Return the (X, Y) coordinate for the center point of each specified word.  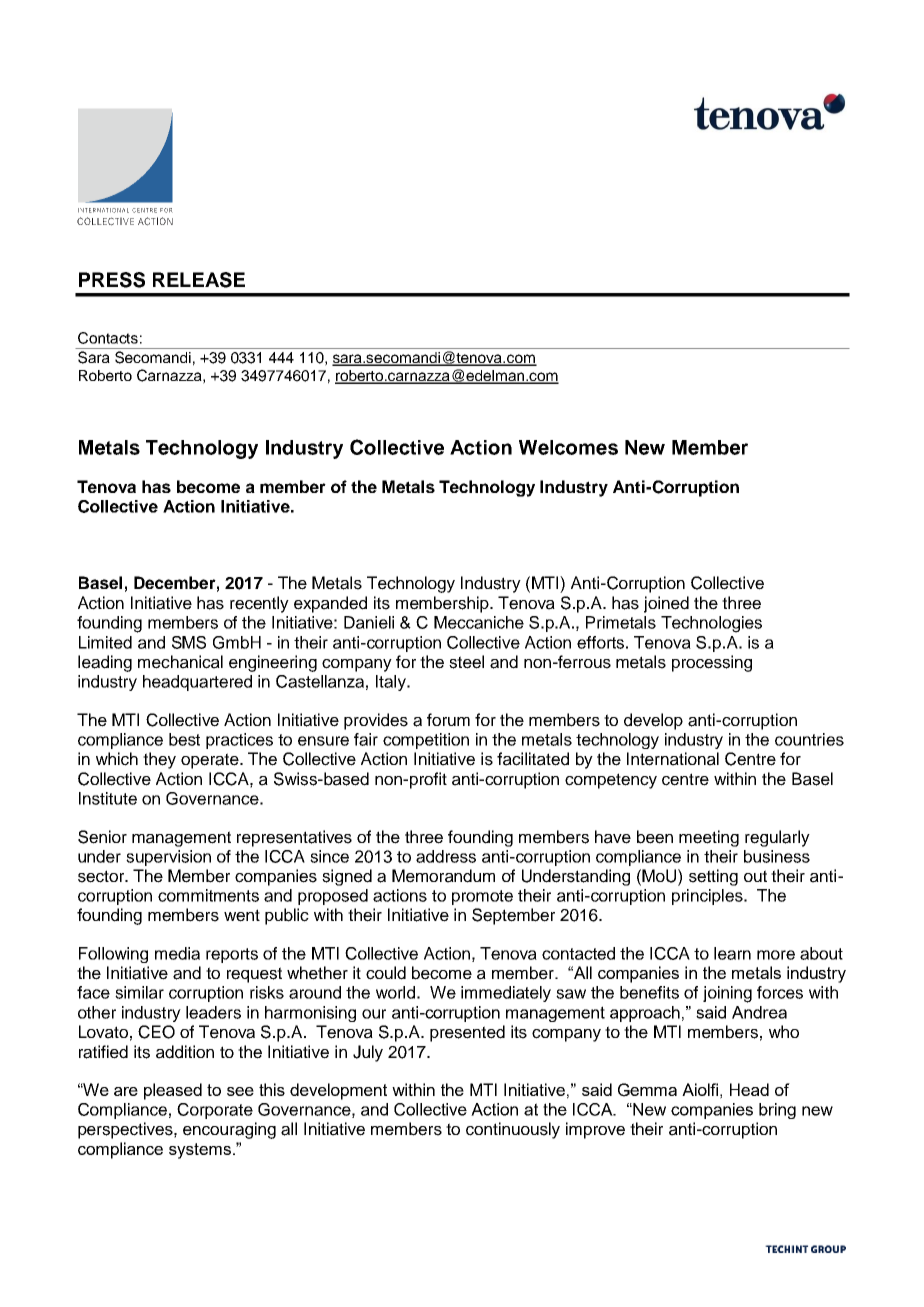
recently (259, 604)
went (242, 915)
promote (482, 897)
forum (448, 719)
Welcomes (568, 447)
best (184, 739)
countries (809, 739)
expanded (330, 604)
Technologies (711, 624)
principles (708, 897)
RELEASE (199, 280)
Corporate (215, 1111)
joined (666, 604)
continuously (513, 1130)
